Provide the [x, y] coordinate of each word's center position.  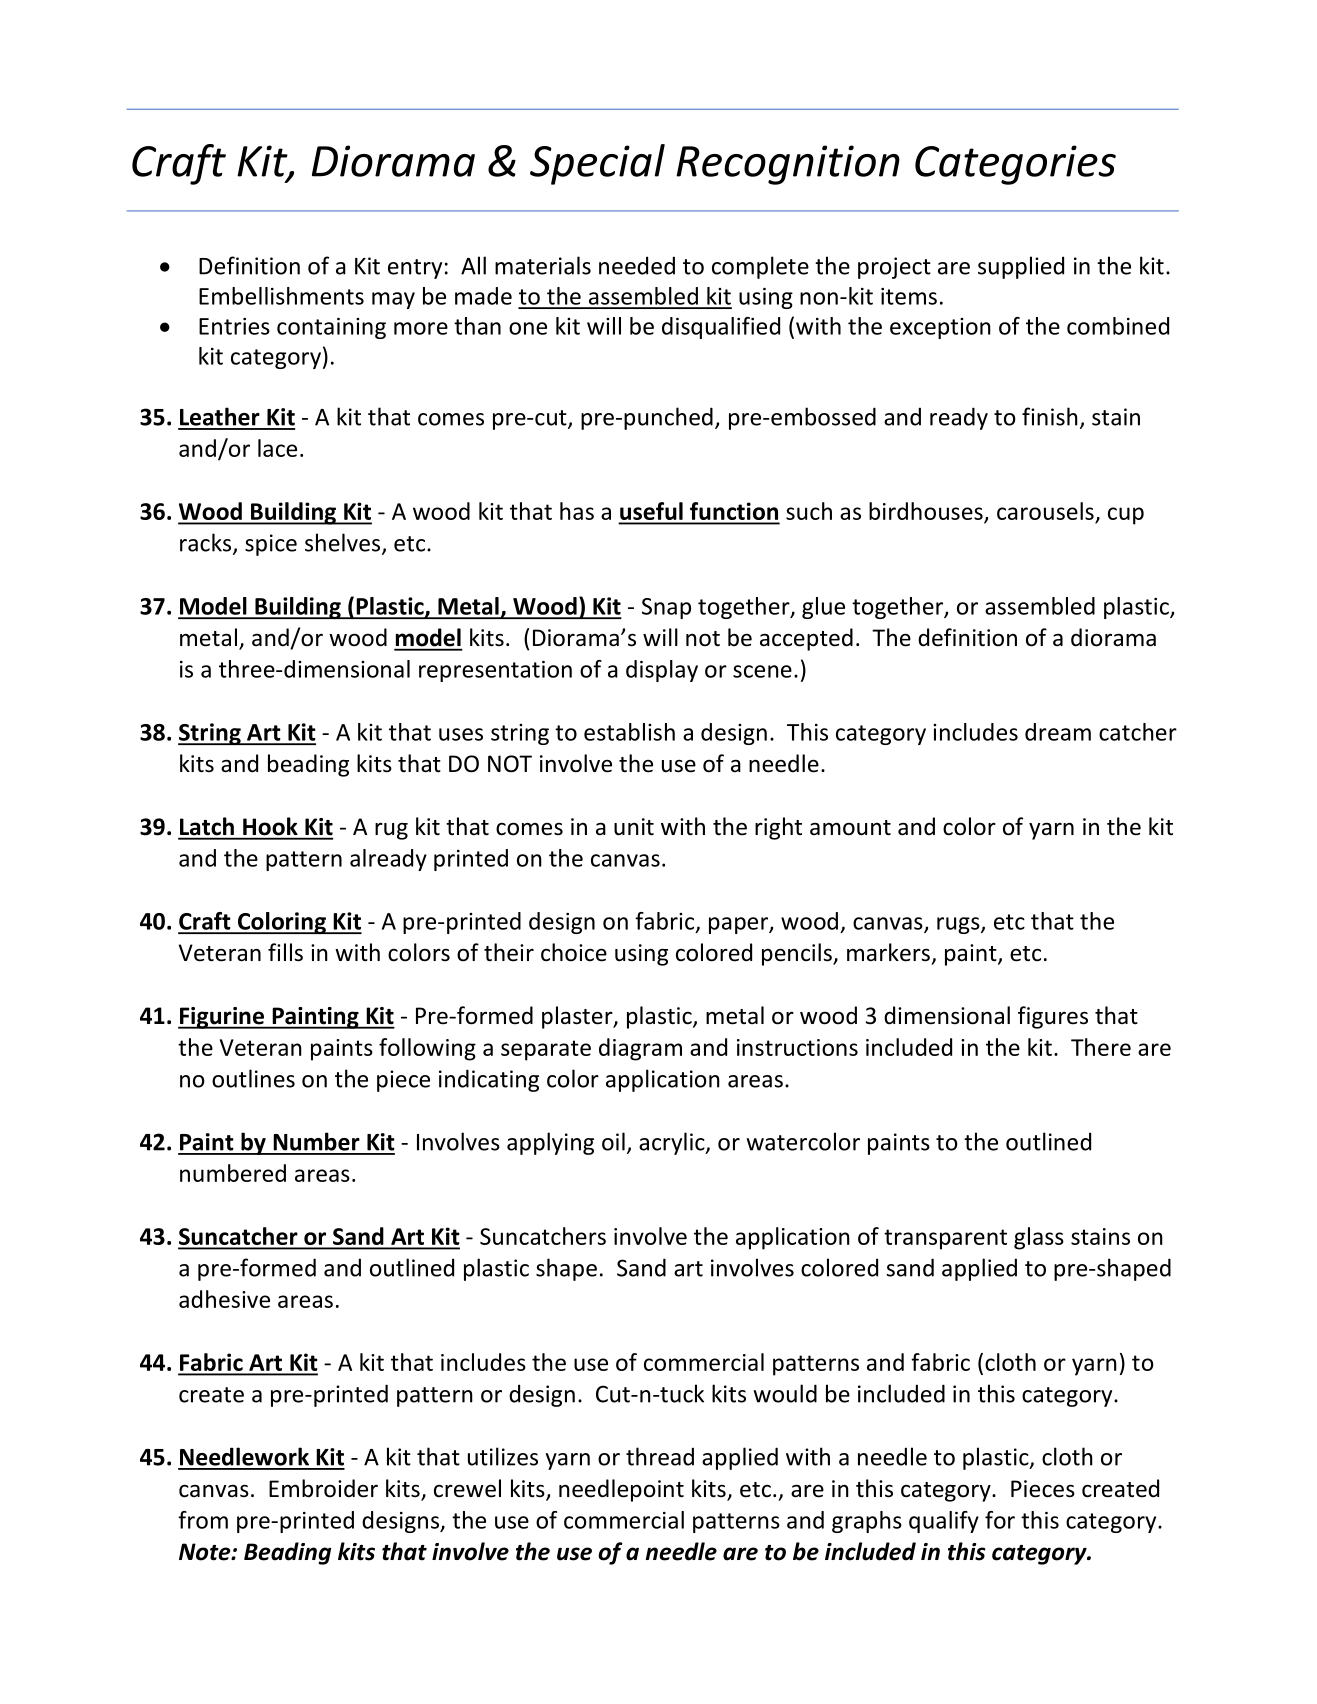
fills [285, 952]
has [577, 511]
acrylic [673, 1143]
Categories [1015, 165]
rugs [959, 925]
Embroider [323, 1488]
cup [1126, 516]
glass [1039, 1238]
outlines [253, 1078]
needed [637, 265]
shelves [344, 543]
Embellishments [281, 296]
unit [634, 827]
